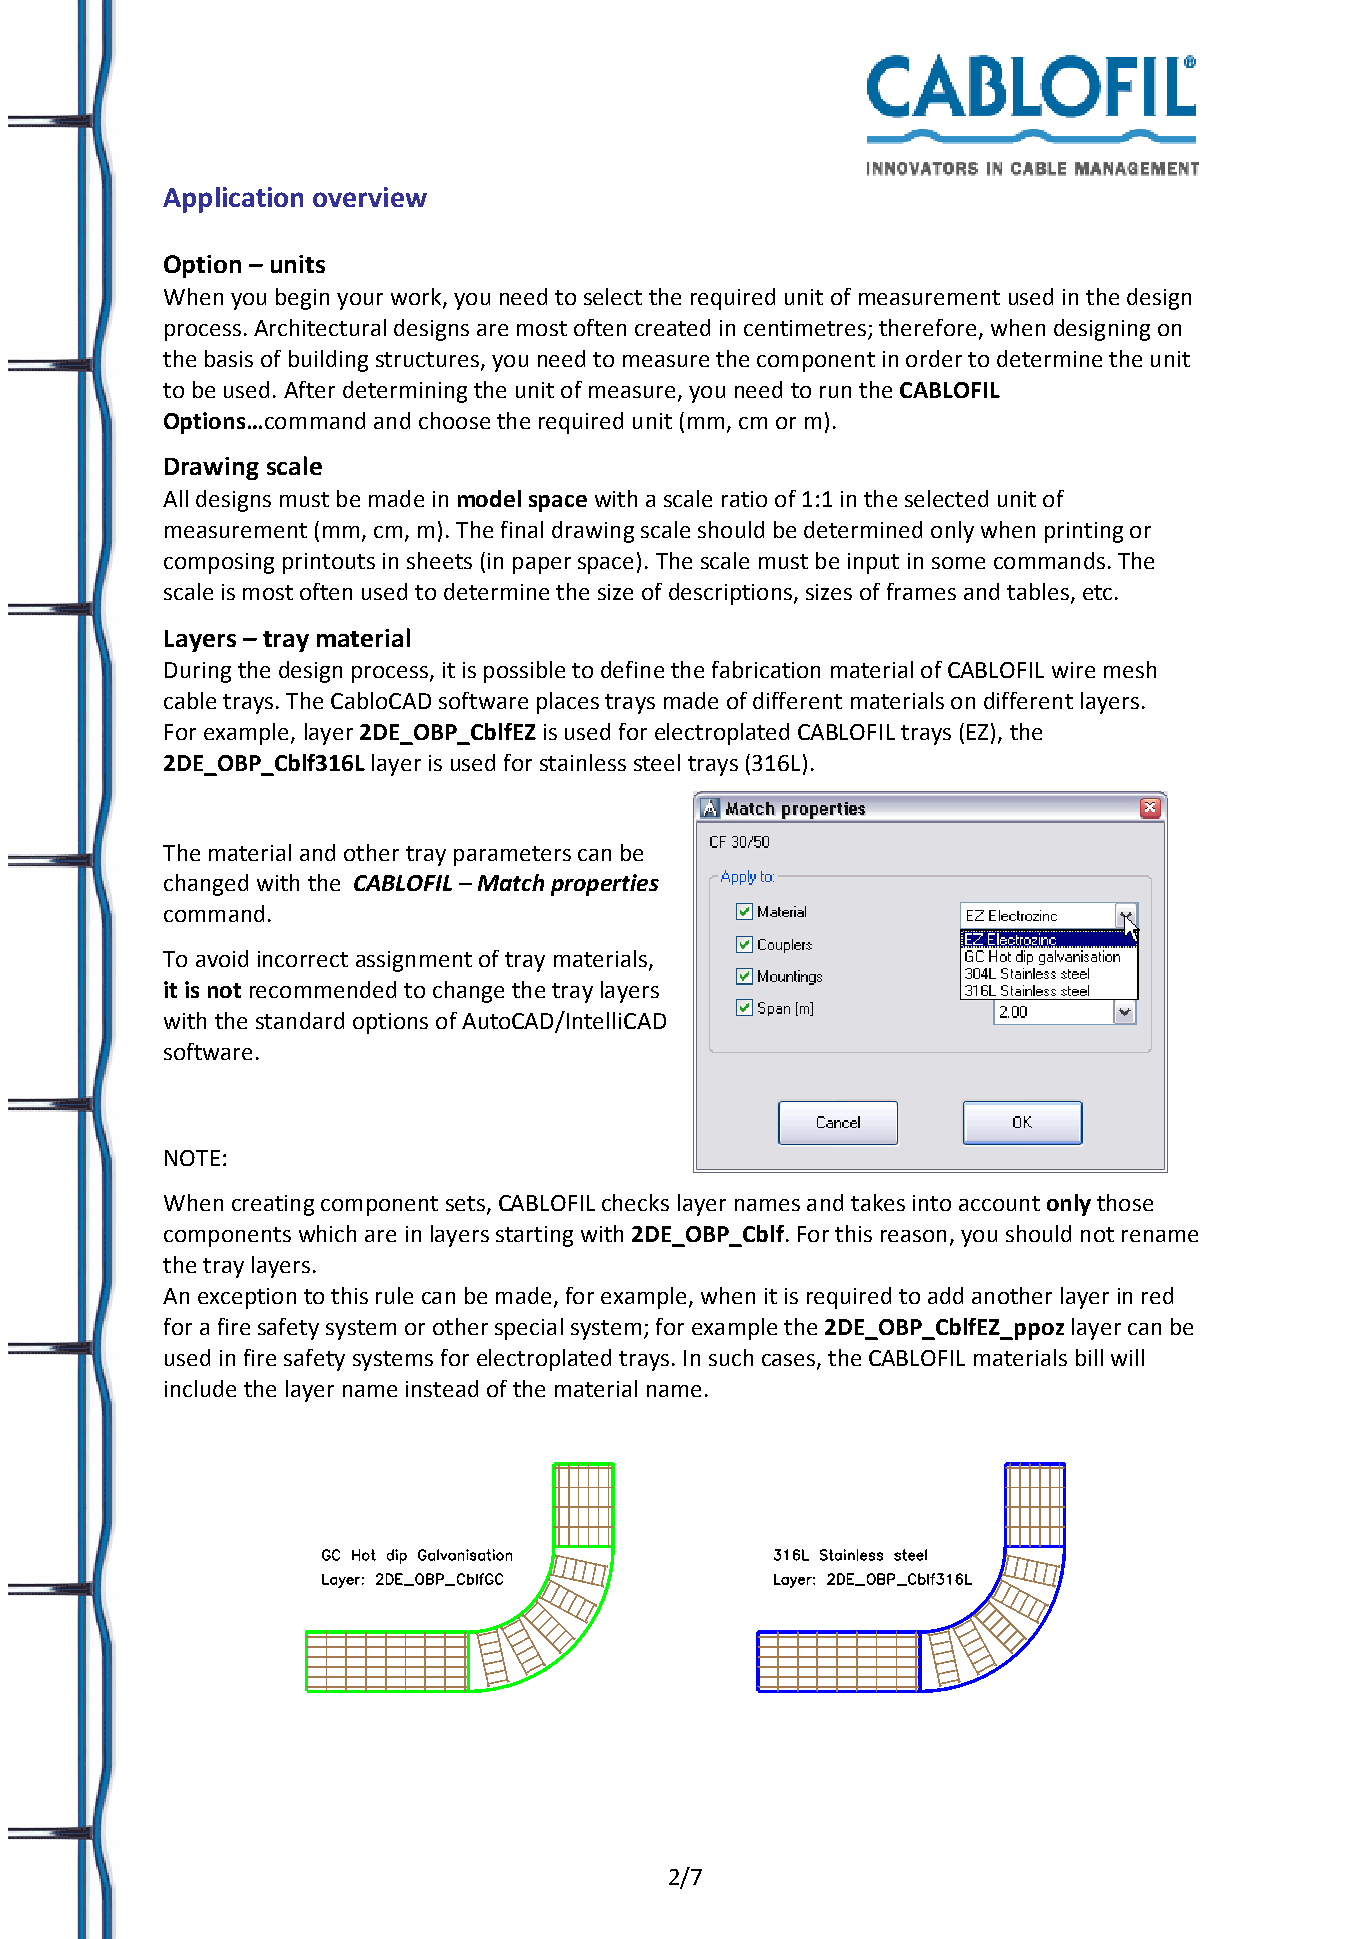 Image resolution: width=1371 pixels, height=1939 pixels. What do you see at coordinates (672, 327) in the document?
I see `created` at bounding box center [672, 327].
